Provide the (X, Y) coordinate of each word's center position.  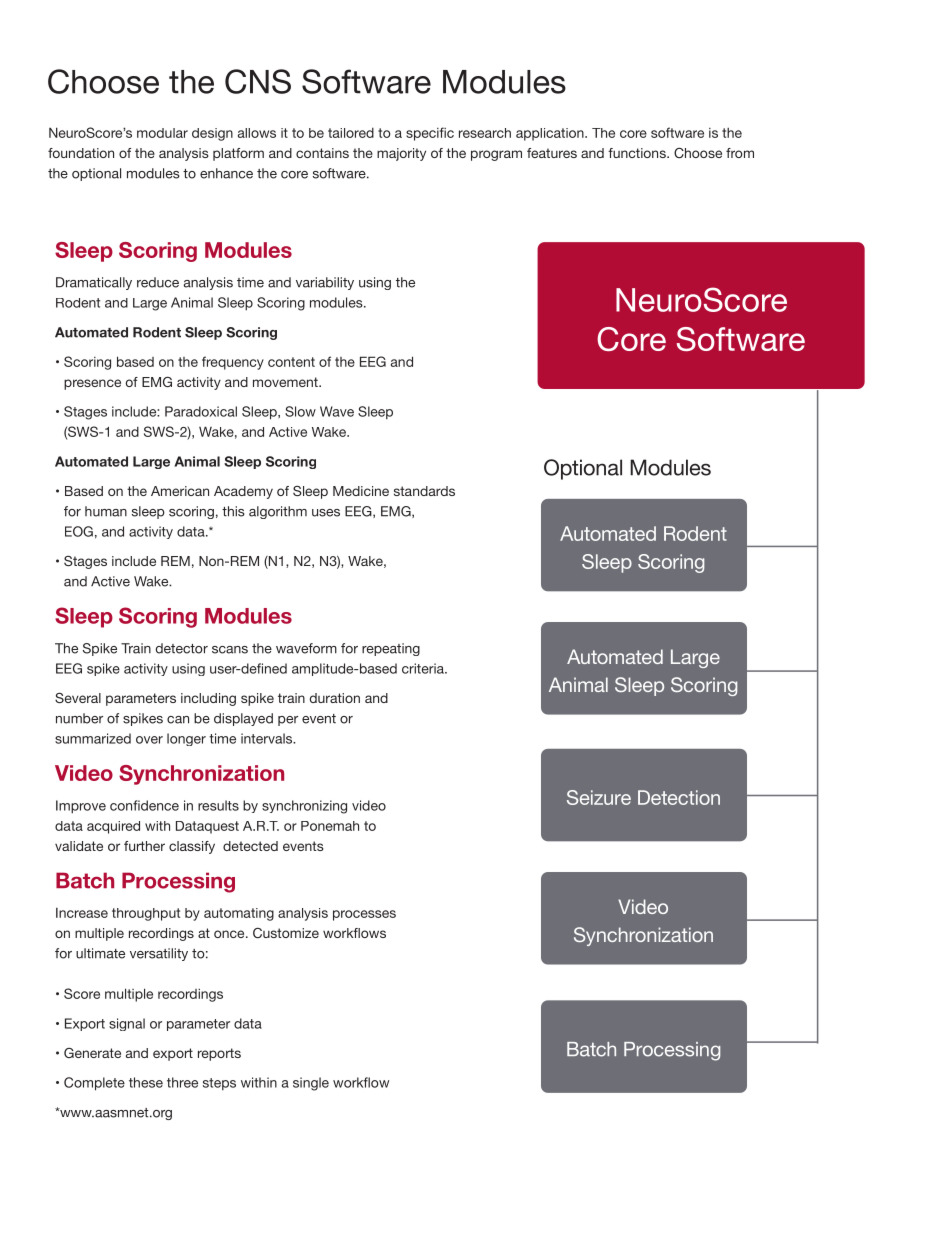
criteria (424, 668)
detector (182, 648)
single (311, 1084)
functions (638, 153)
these (146, 1082)
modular (162, 133)
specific (430, 134)
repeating (391, 649)
